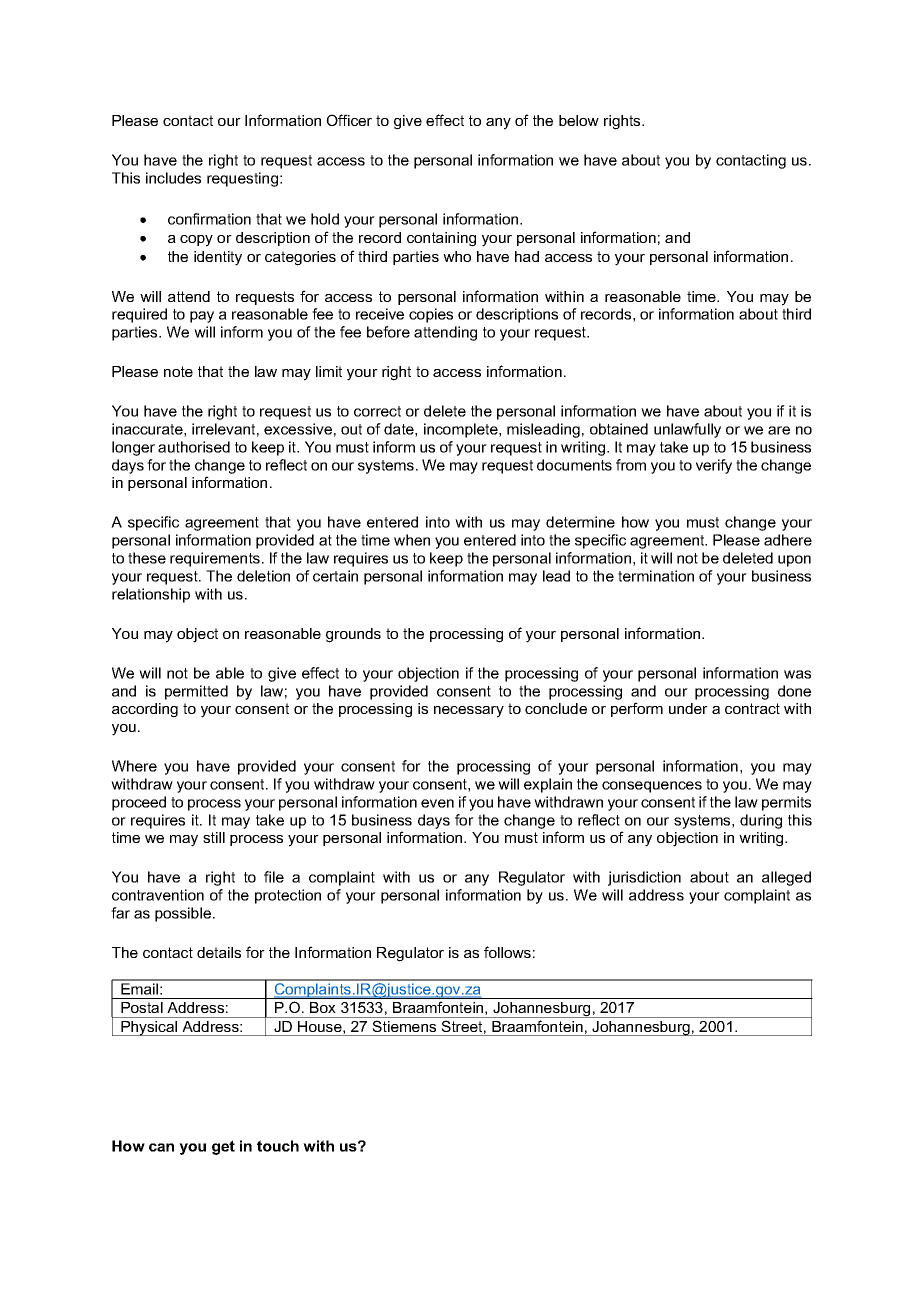 This screenshot has width=924, height=1308. Describe the element at coordinates (579, 120) in the screenshot. I see `below` at that location.
